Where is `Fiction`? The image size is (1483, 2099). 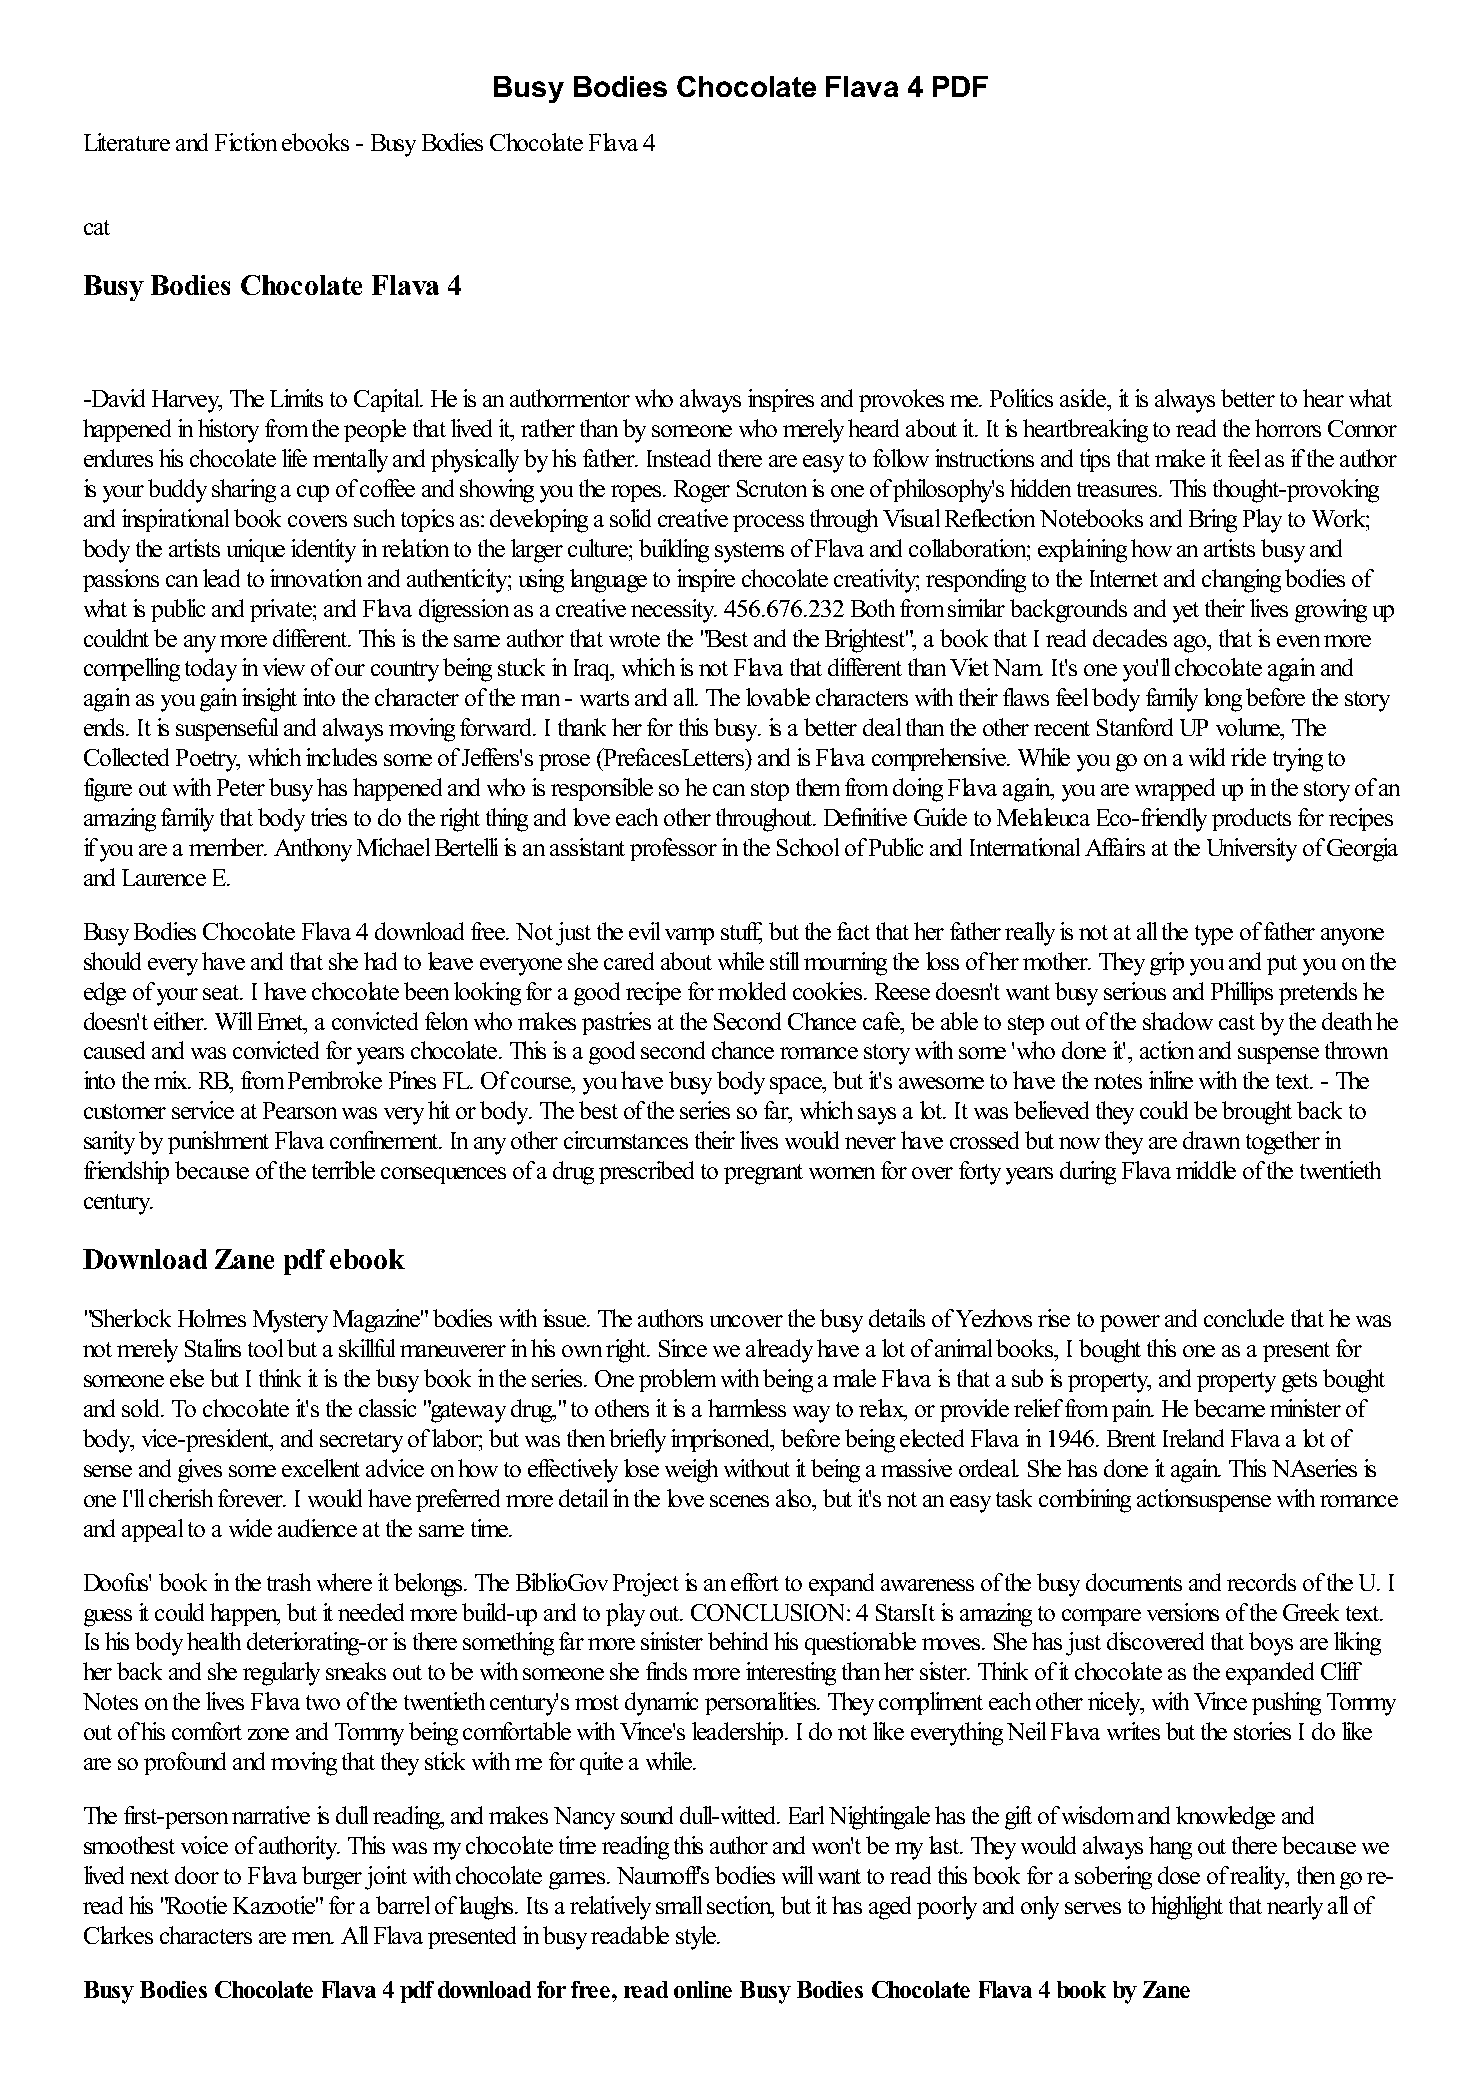 Fiction is located at coordinates (246, 142).
